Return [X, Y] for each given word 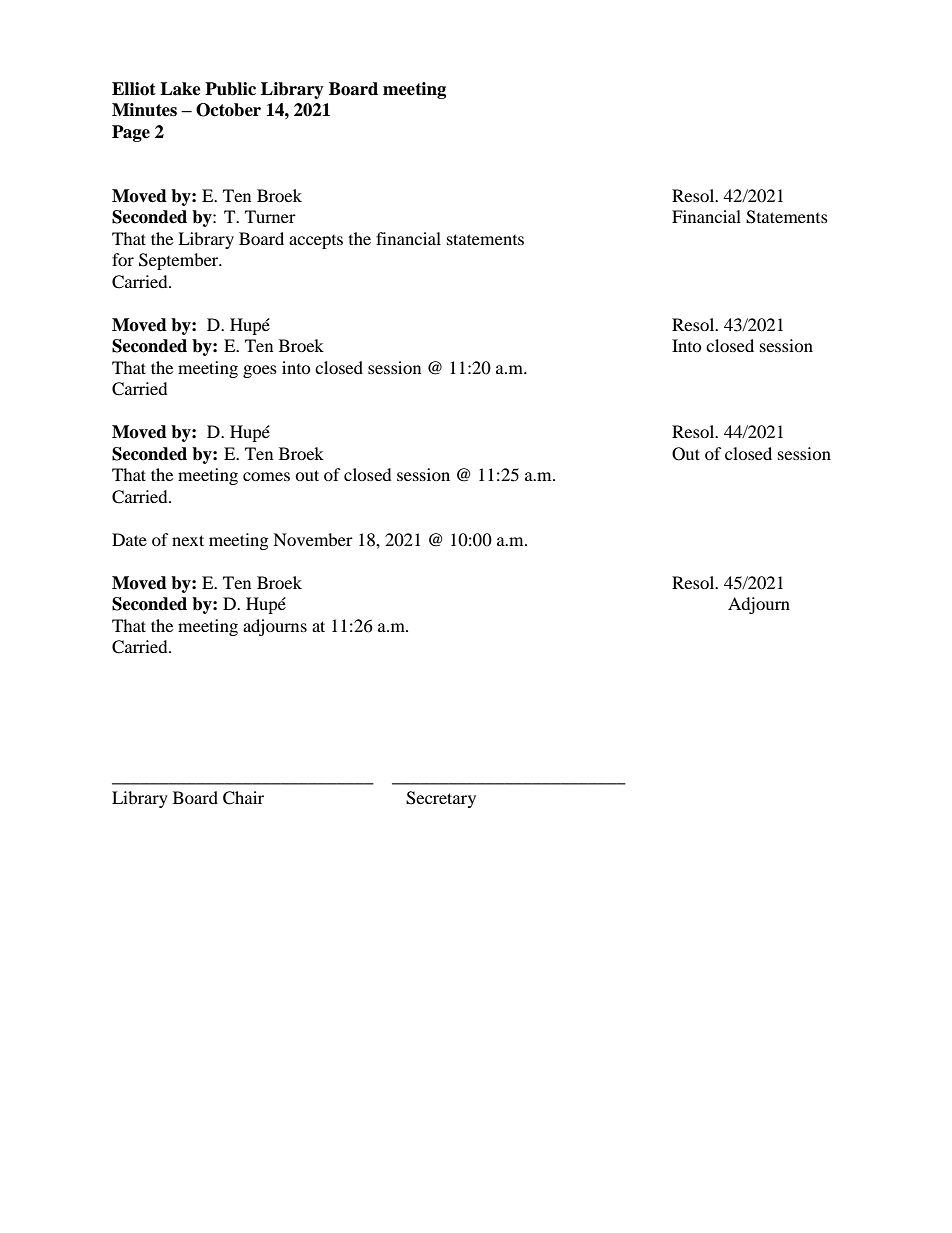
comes [266, 476]
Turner [270, 216]
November [313, 539]
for [123, 259]
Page [131, 133]
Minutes [144, 110]
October [228, 110]
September [180, 261]
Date [129, 539]
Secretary [441, 799]
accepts [316, 242]
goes [260, 371]
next [188, 540]
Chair [243, 798]
